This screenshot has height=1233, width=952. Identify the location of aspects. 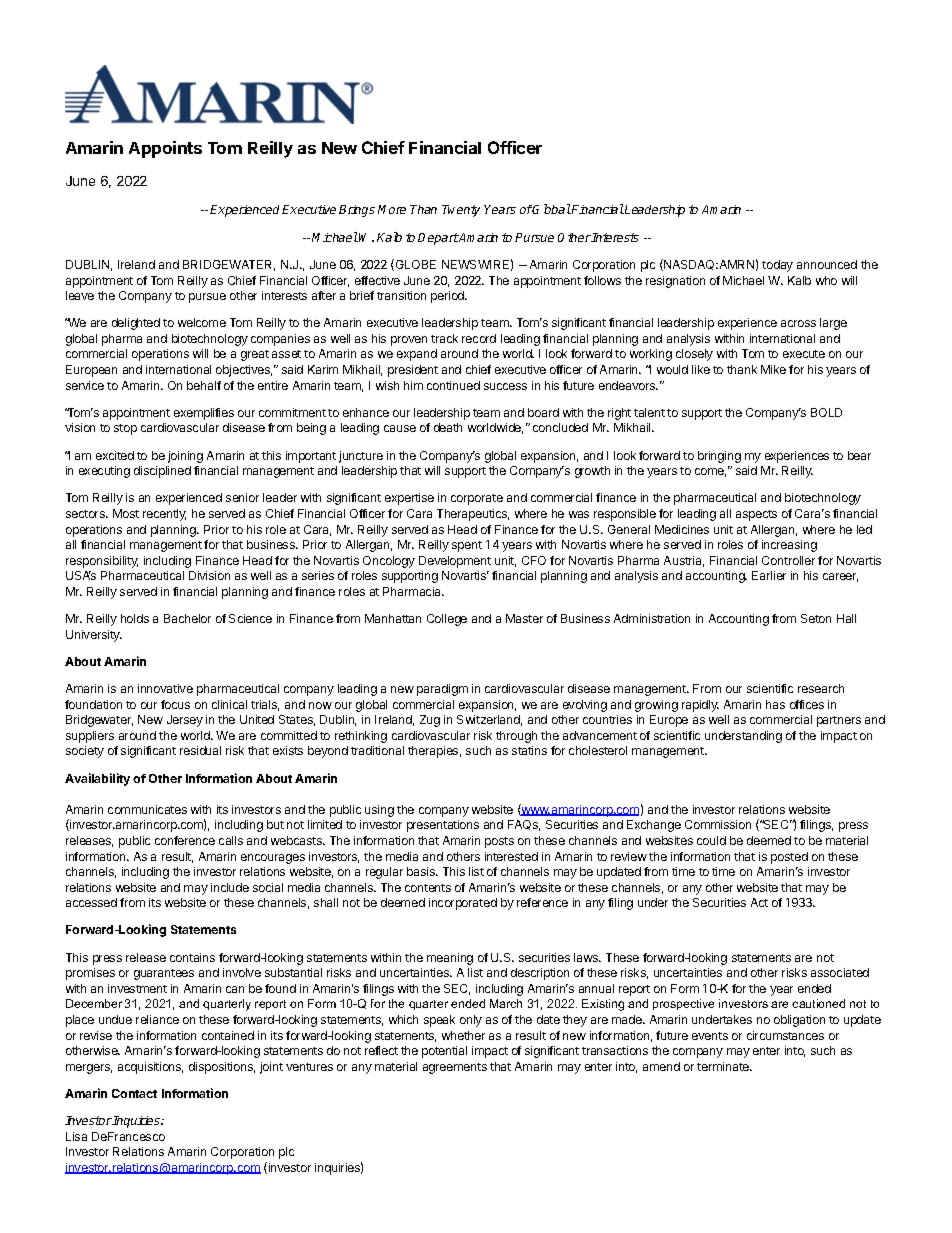
(756, 515).
